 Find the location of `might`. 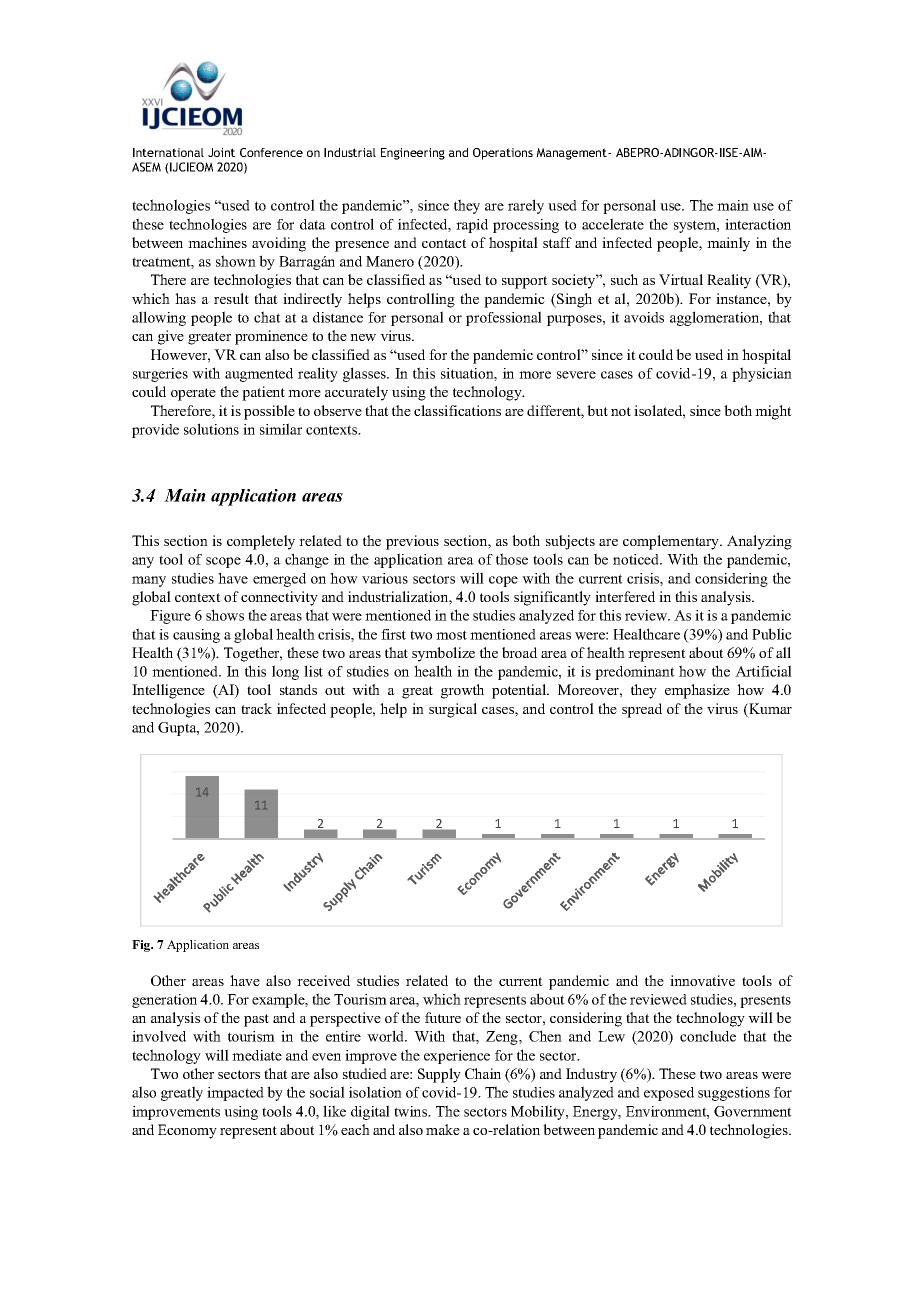

might is located at coordinates (773, 412).
